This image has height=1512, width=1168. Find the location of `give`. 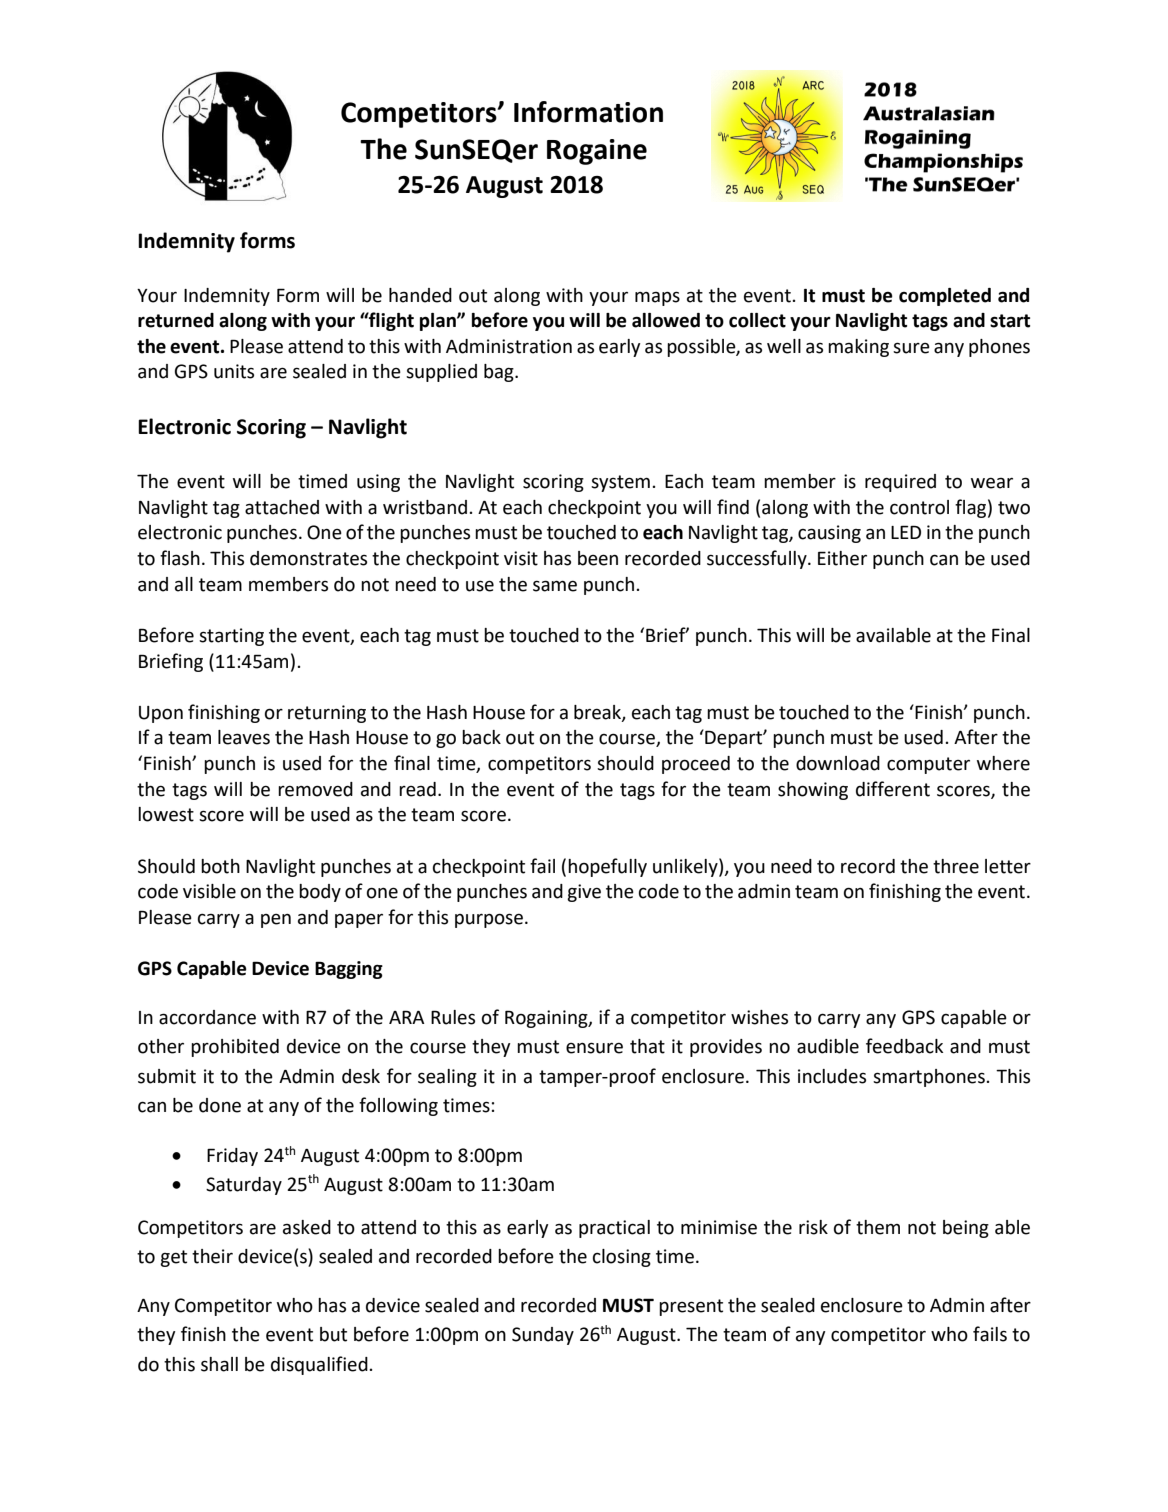

give is located at coordinates (584, 893).
